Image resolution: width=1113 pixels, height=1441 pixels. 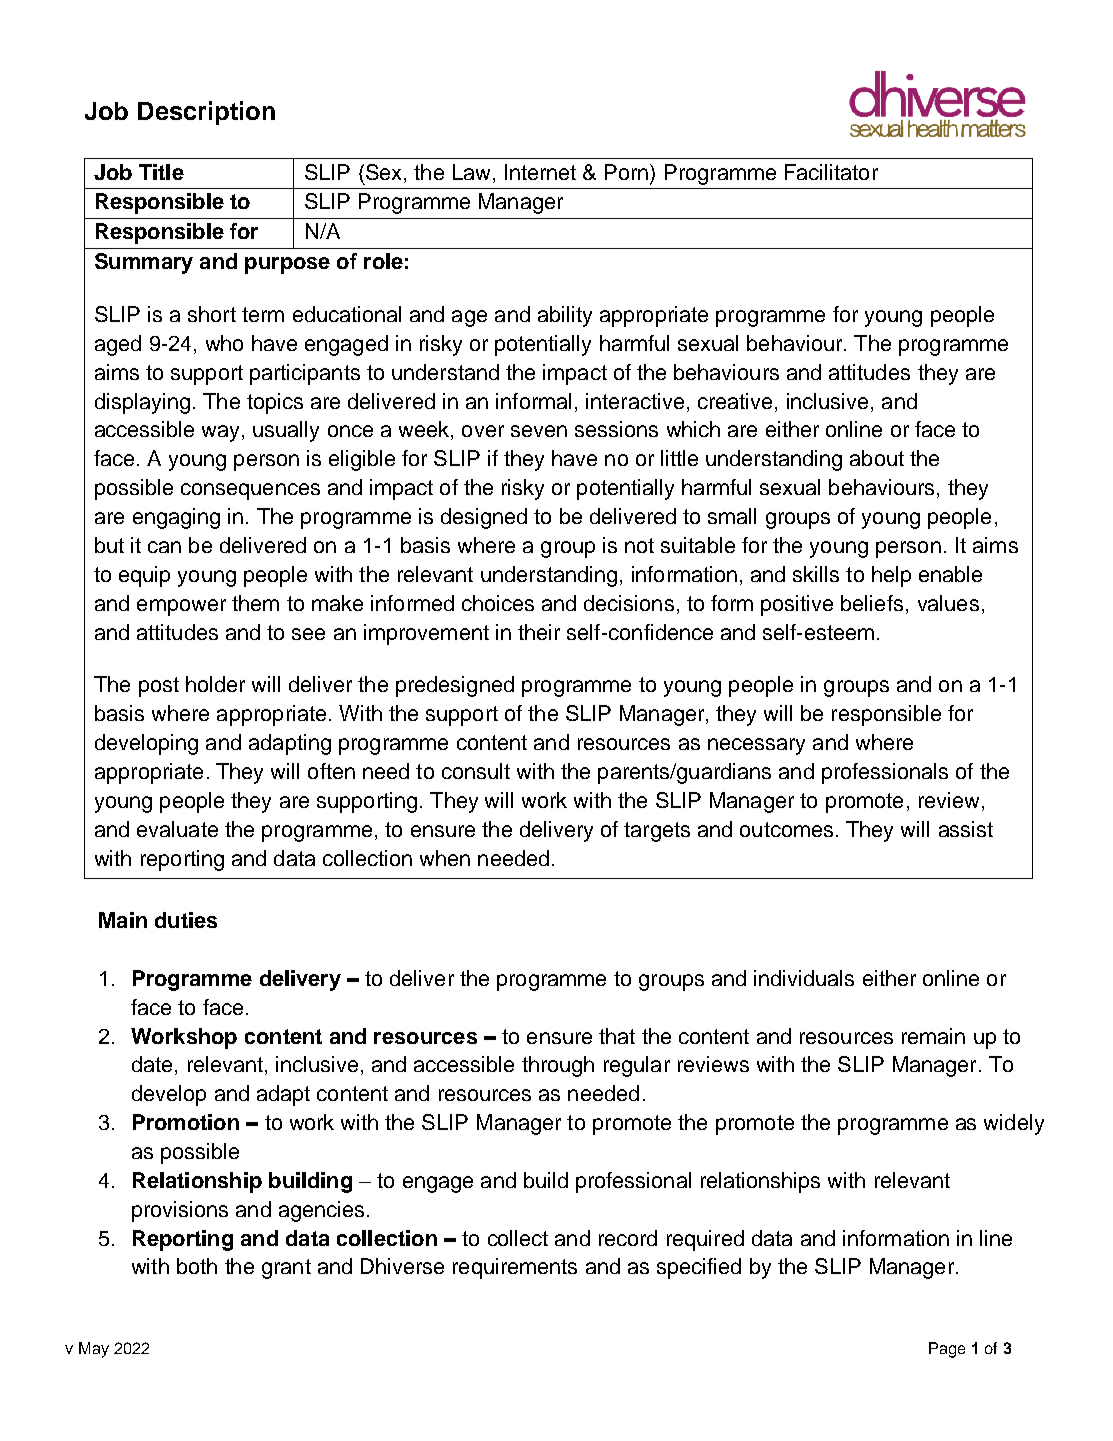 I want to click on Page, so click(x=947, y=1350).
